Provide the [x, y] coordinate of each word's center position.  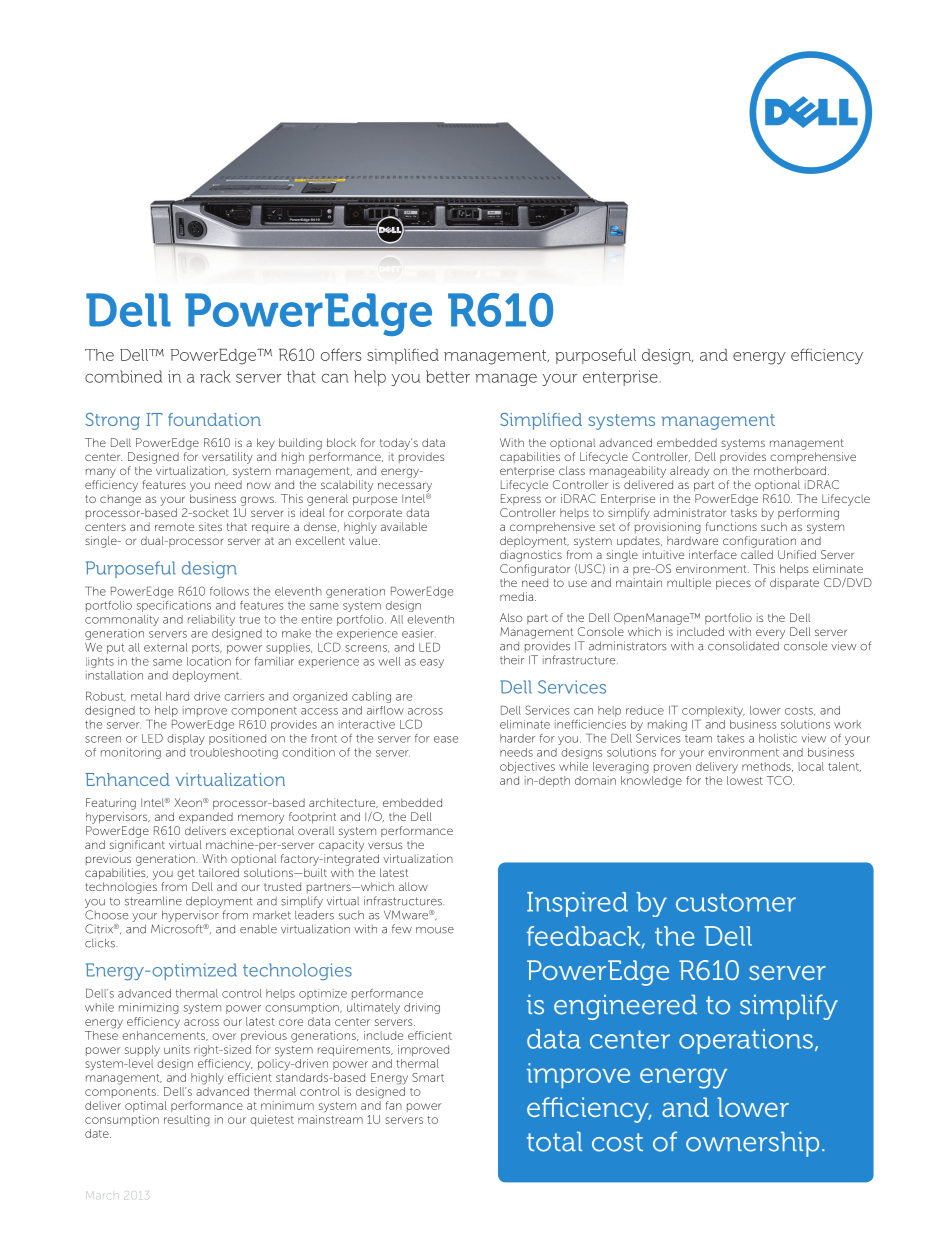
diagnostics [531, 556]
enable [258, 929]
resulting [187, 1121]
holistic [778, 738]
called [757, 554]
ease [446, 739]
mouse [435, 930]
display [186, 739]
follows [229, 591]
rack [215, 376]
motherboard [790, 470]
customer [736, 902]
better [448, 376]
